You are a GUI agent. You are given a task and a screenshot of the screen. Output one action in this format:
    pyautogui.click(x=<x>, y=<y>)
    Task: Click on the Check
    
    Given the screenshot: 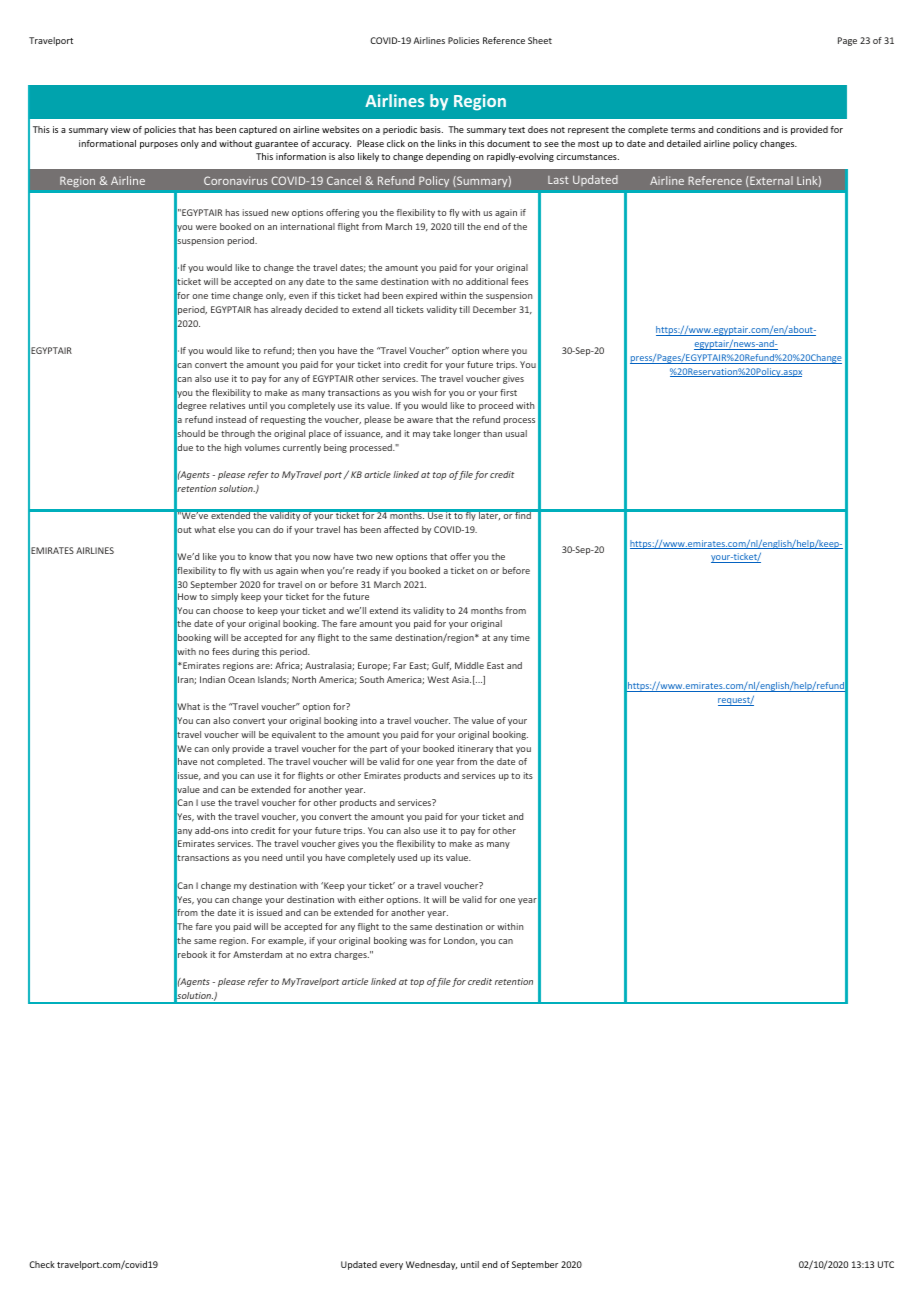 What is the action you would take?
    pyautogui.click(x=42, y=1264)
